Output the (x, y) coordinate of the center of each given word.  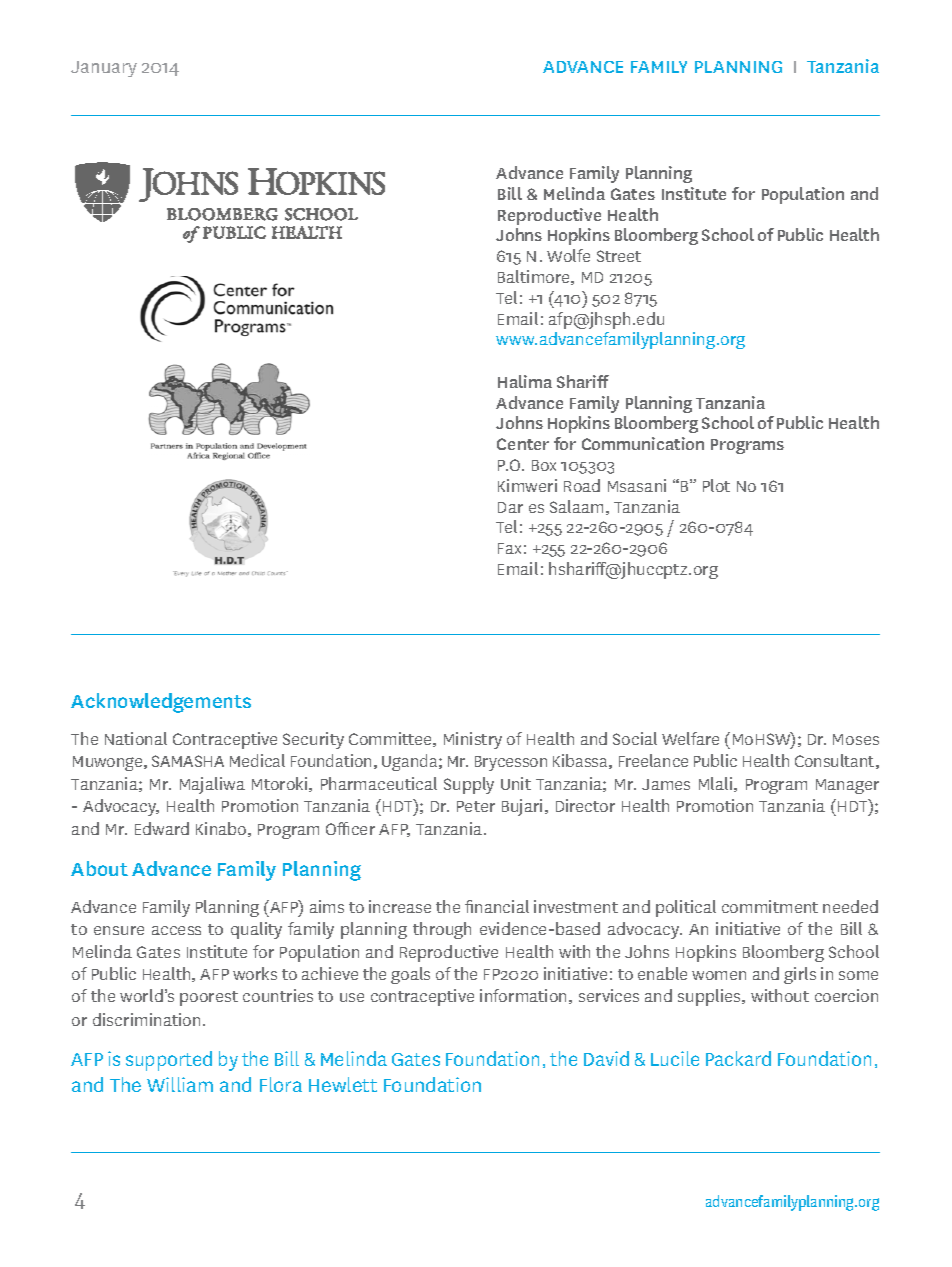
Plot (716, 485)
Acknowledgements (161, 703)
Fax (509, 548)
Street (619, 256)
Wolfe (568, 255)
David (606, 1058)
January (104, 69)
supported (169, 1061)
